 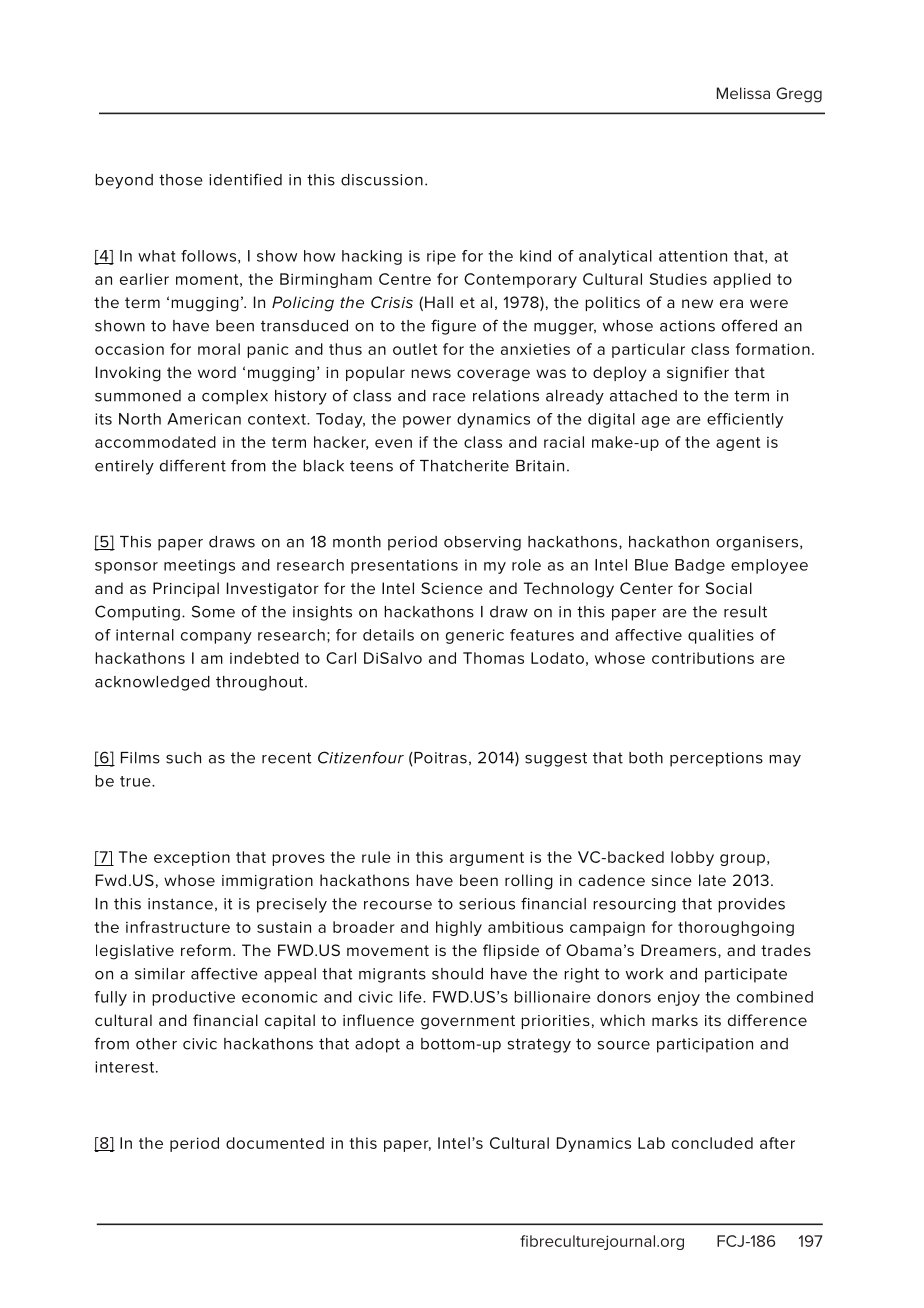 I want to click on meetings, so click(x=199, y=566).
